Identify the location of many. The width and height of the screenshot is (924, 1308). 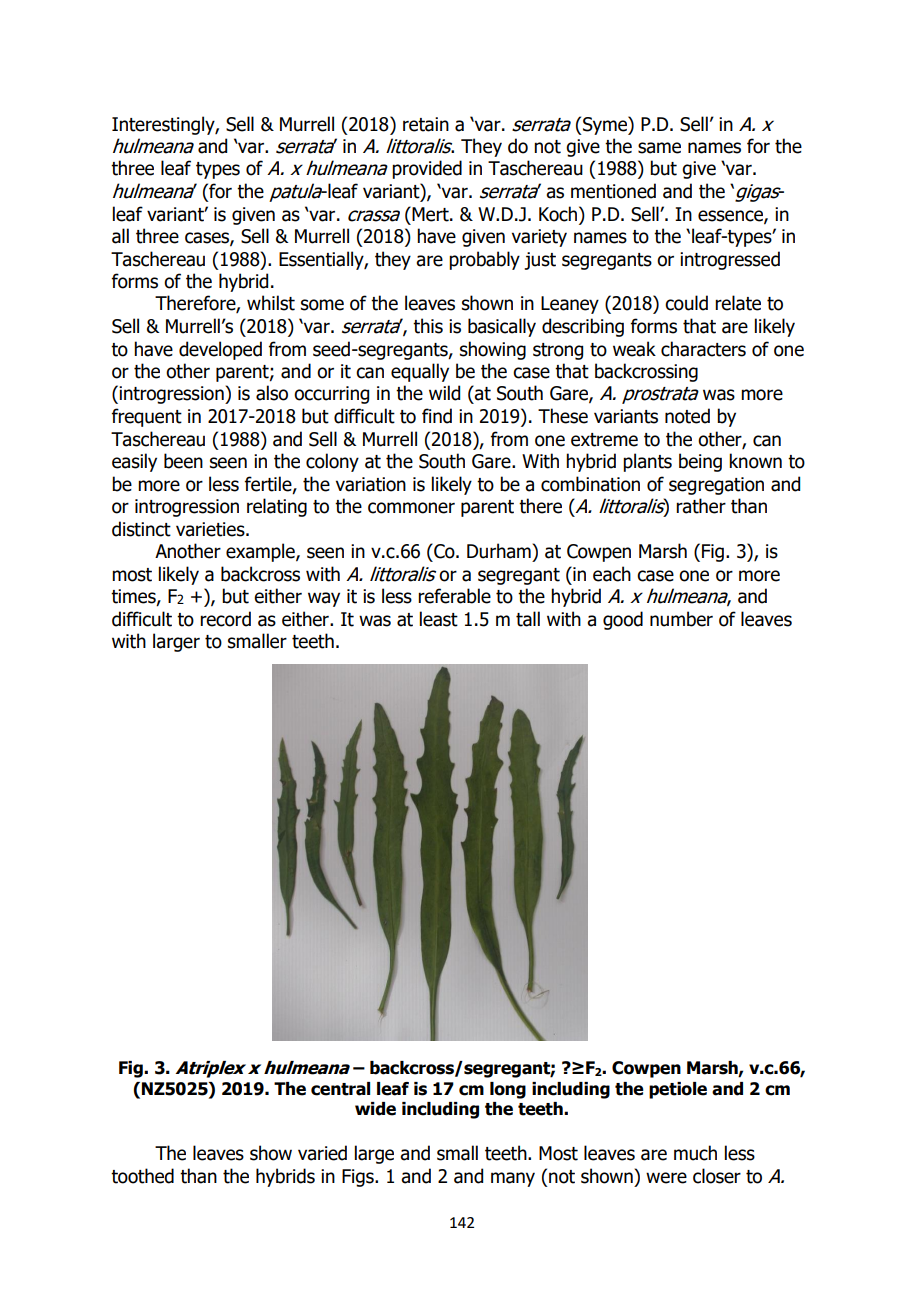
(513, 1179).
